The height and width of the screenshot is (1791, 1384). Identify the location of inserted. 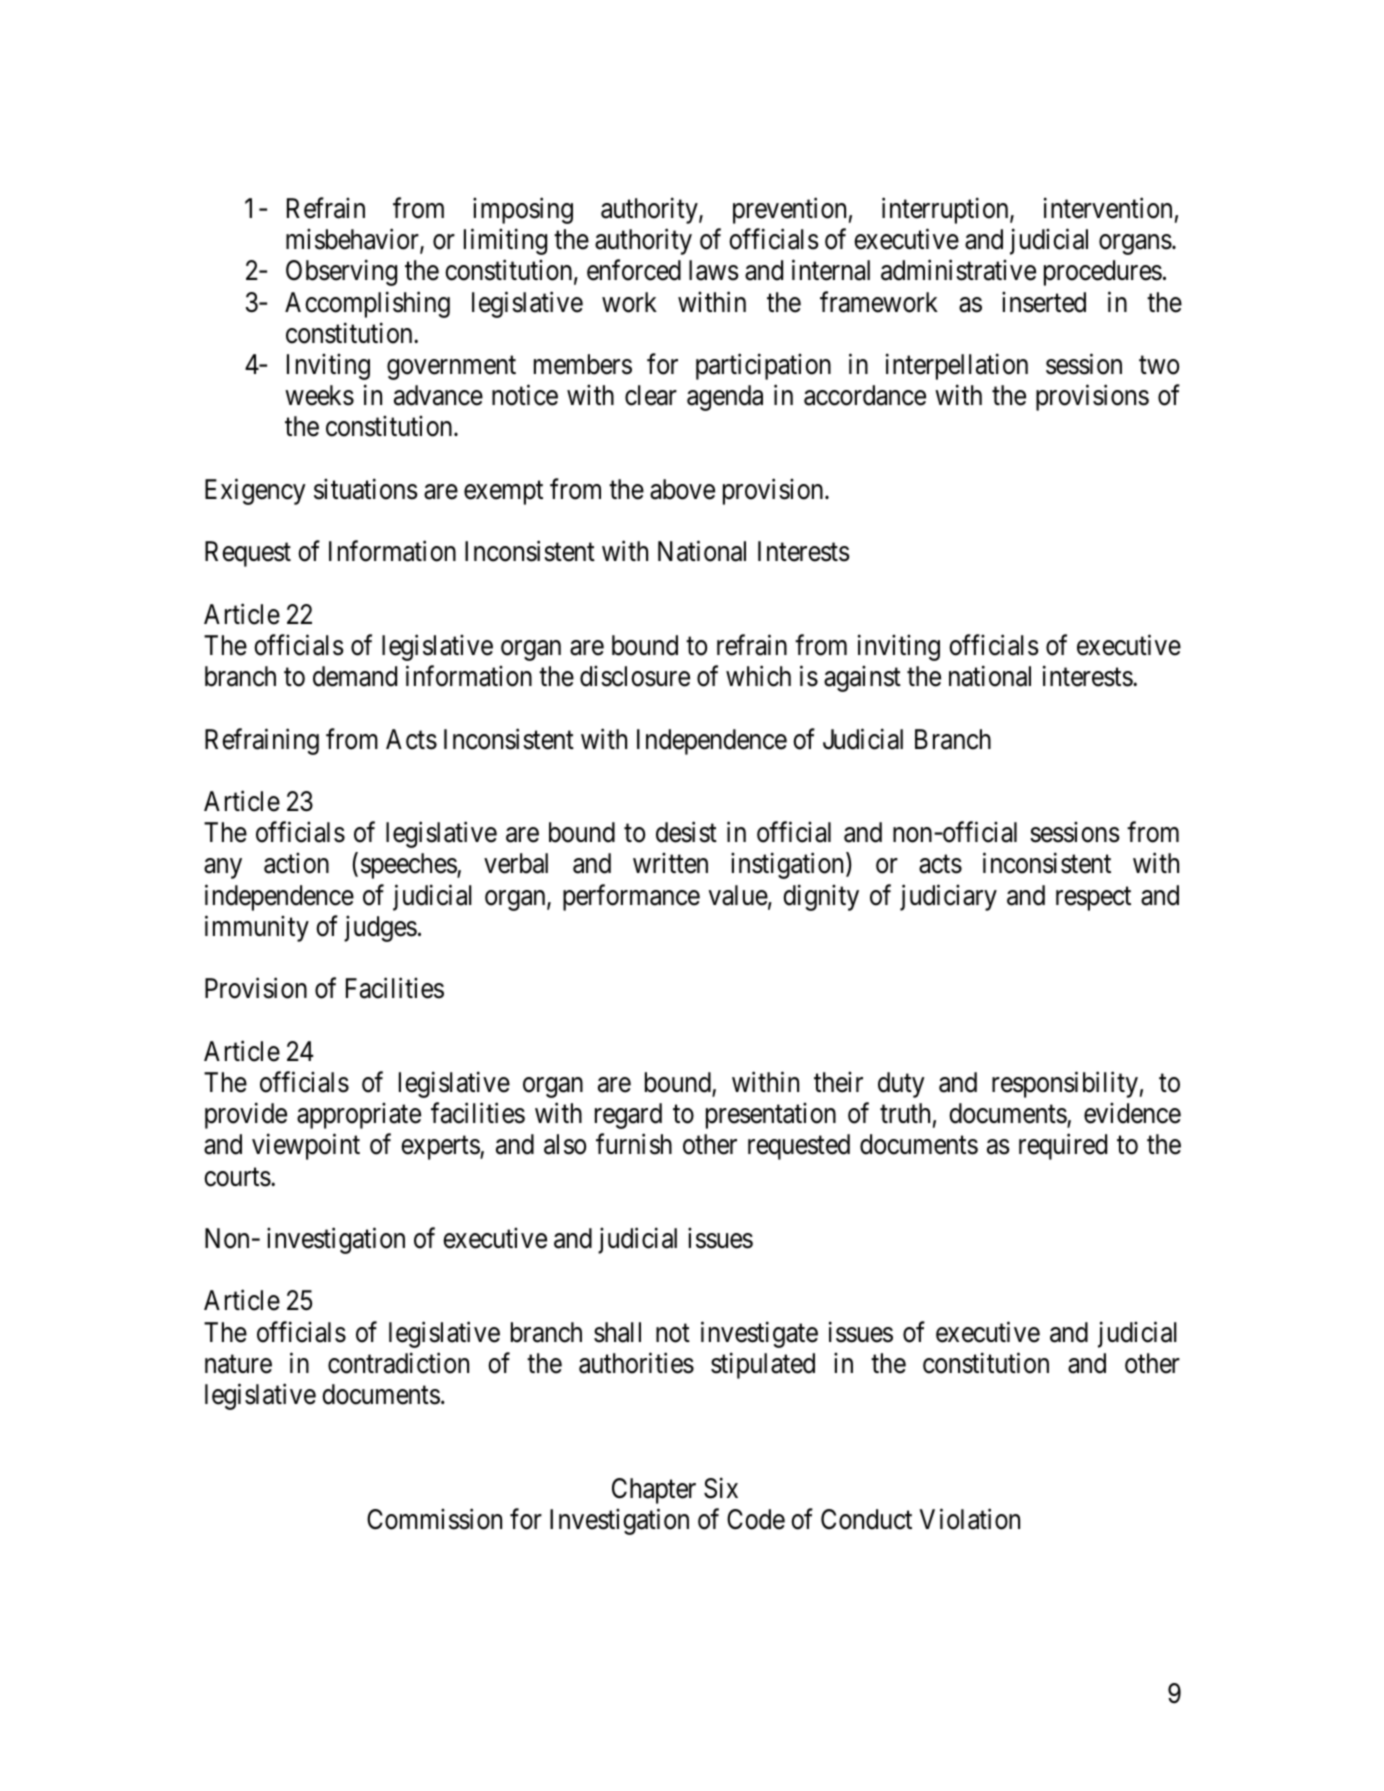
(1044, 302).
